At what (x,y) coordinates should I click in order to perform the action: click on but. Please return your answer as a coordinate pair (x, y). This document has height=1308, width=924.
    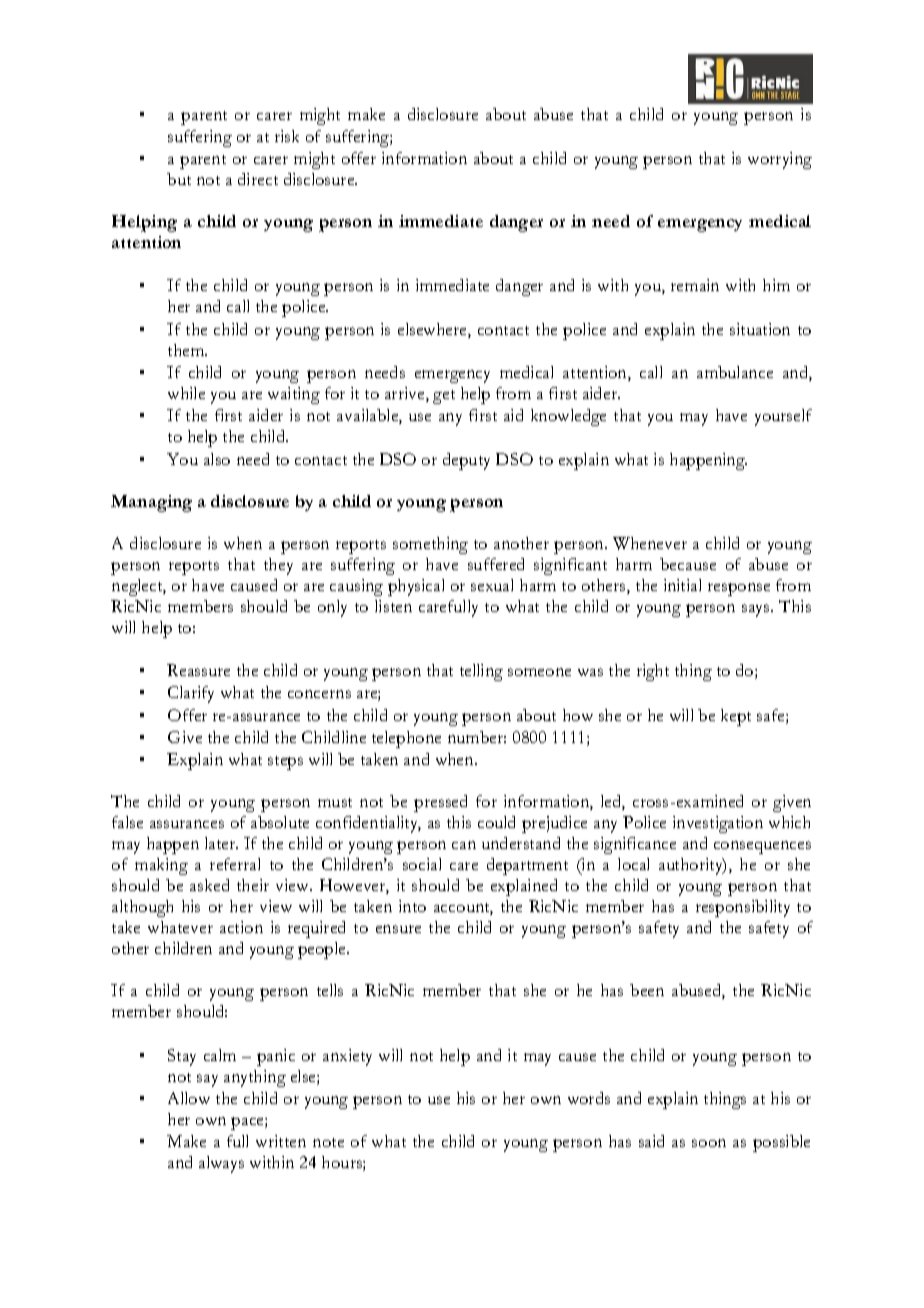
    Looking at the image, I should click on (179, 179).
